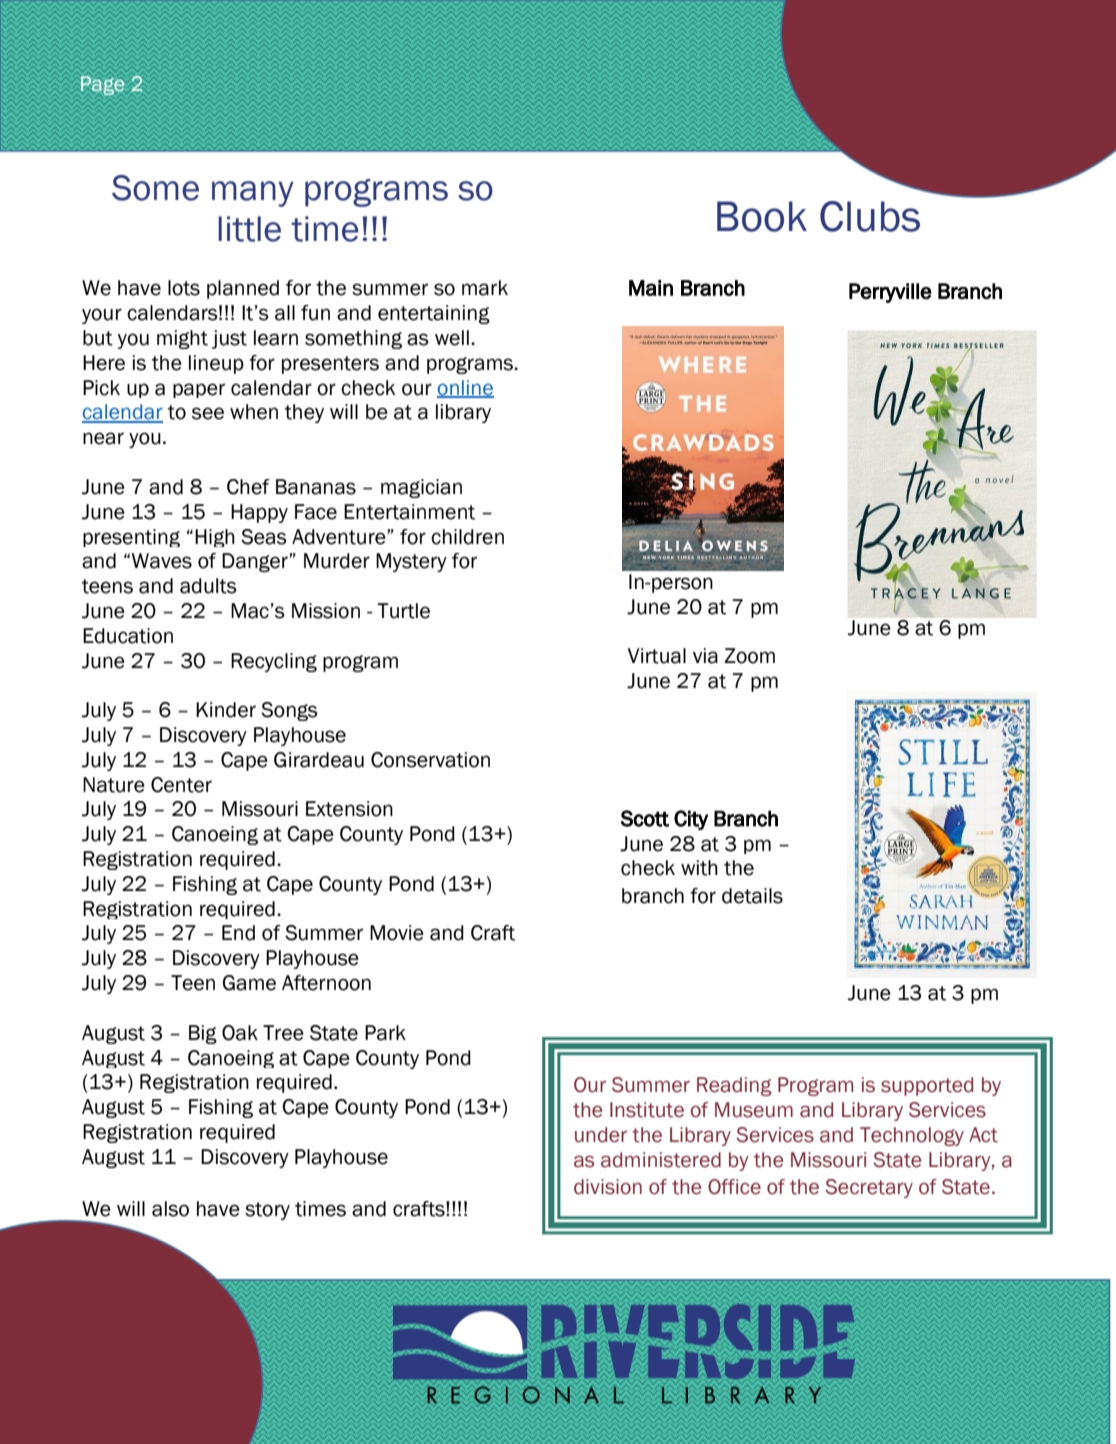  Describe the element at coordinates (467, 537) in the screenshot. I see `children` at that location.
